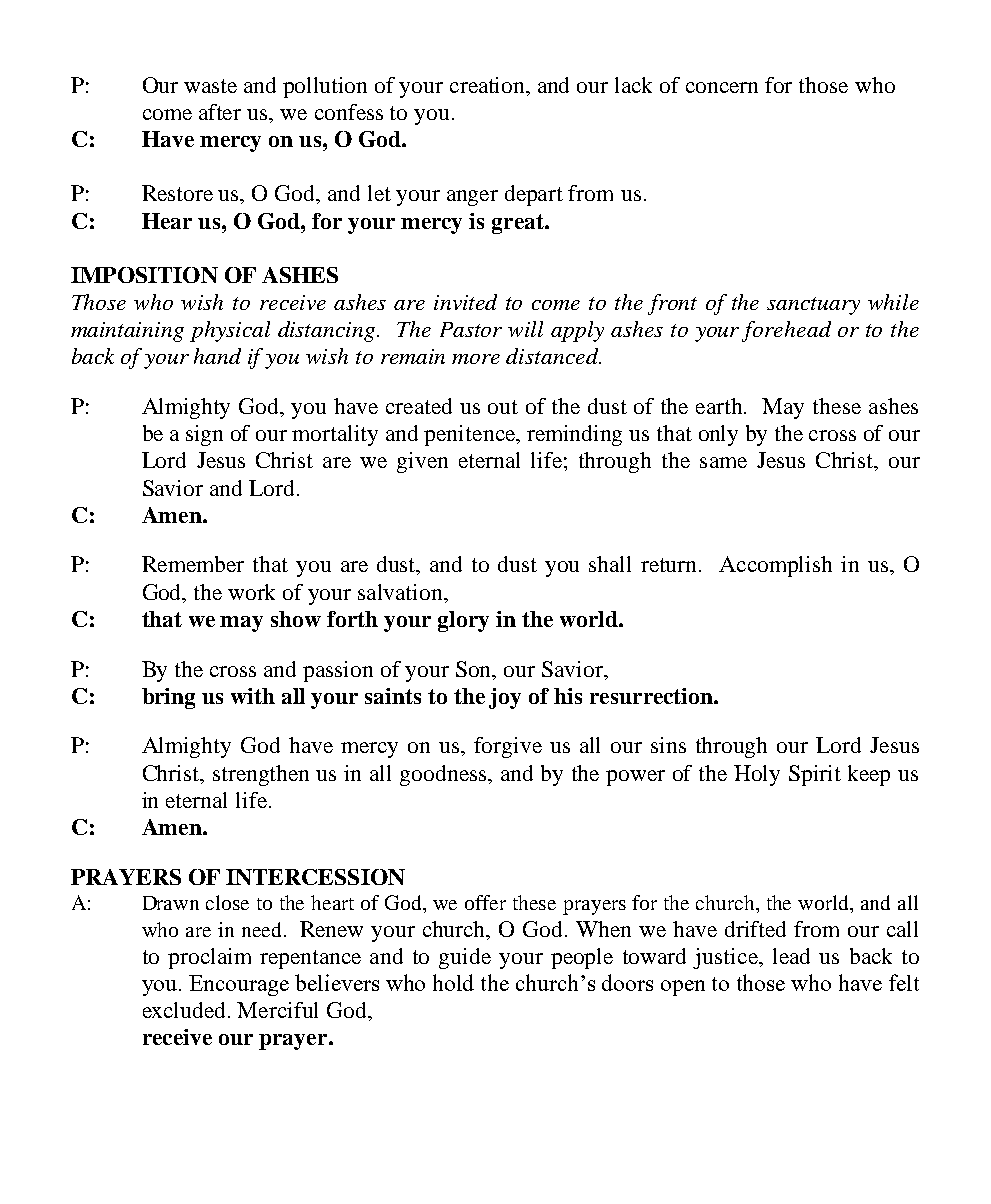  I want to click on sign, so click(204, 435).
